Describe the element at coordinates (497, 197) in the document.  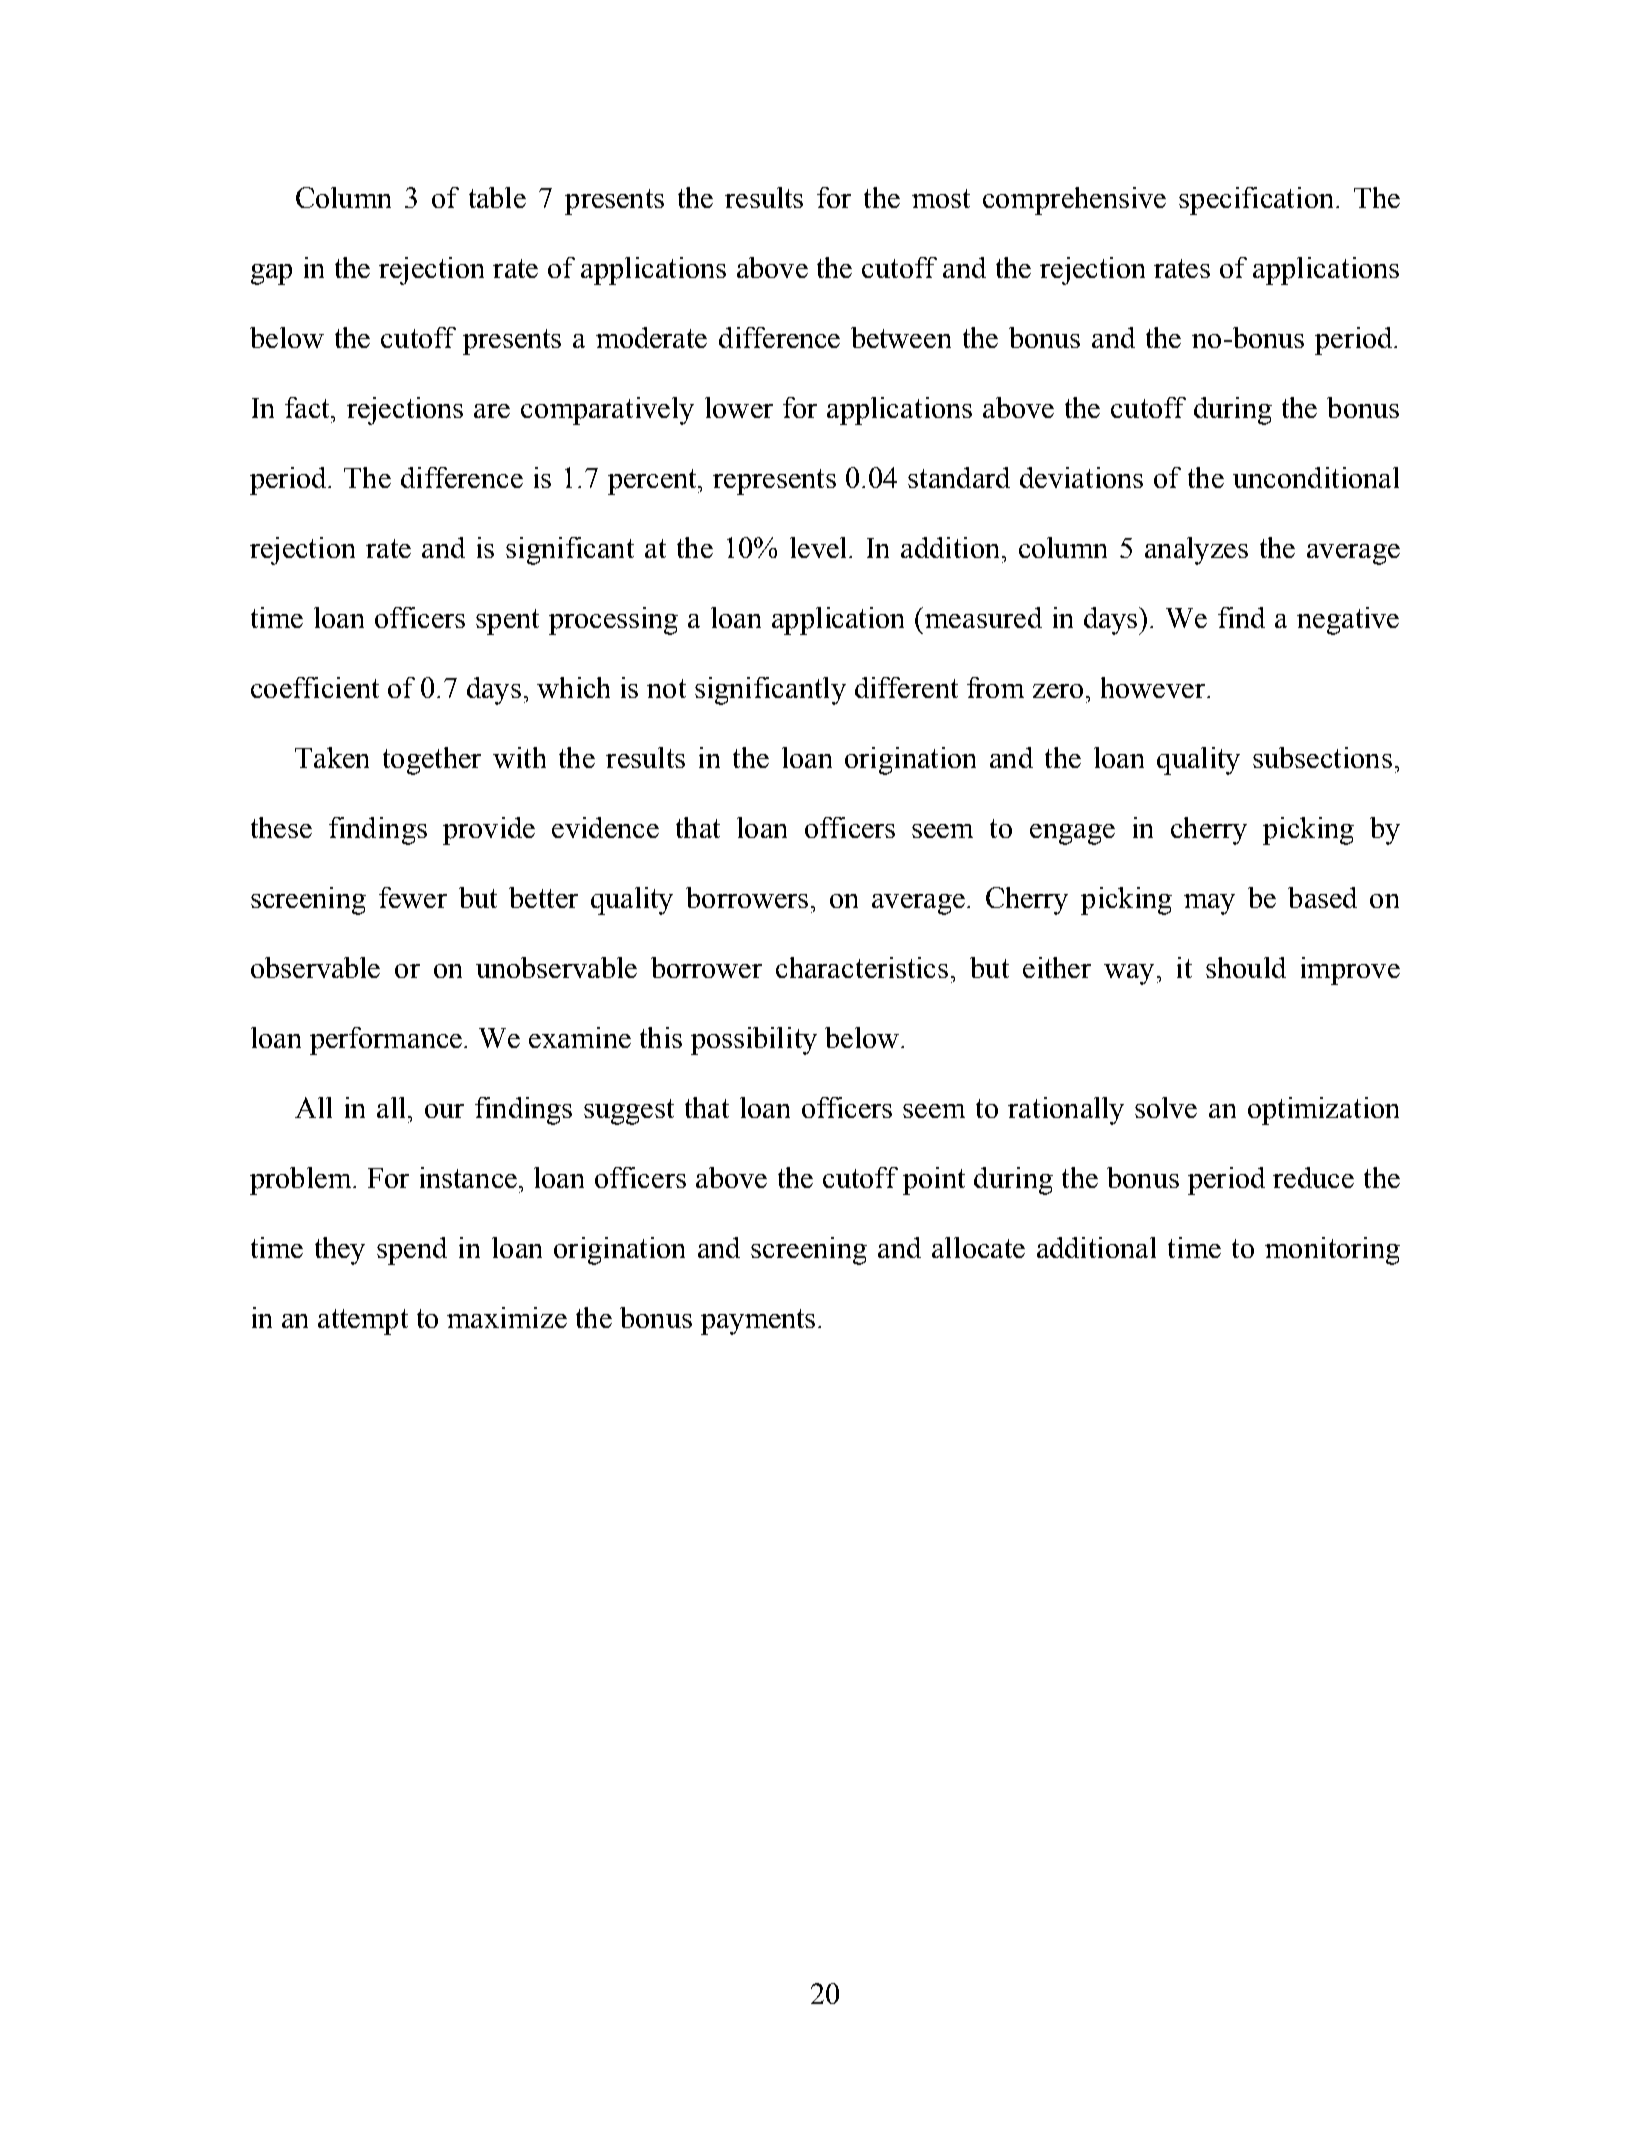
I see `table` at that location.
